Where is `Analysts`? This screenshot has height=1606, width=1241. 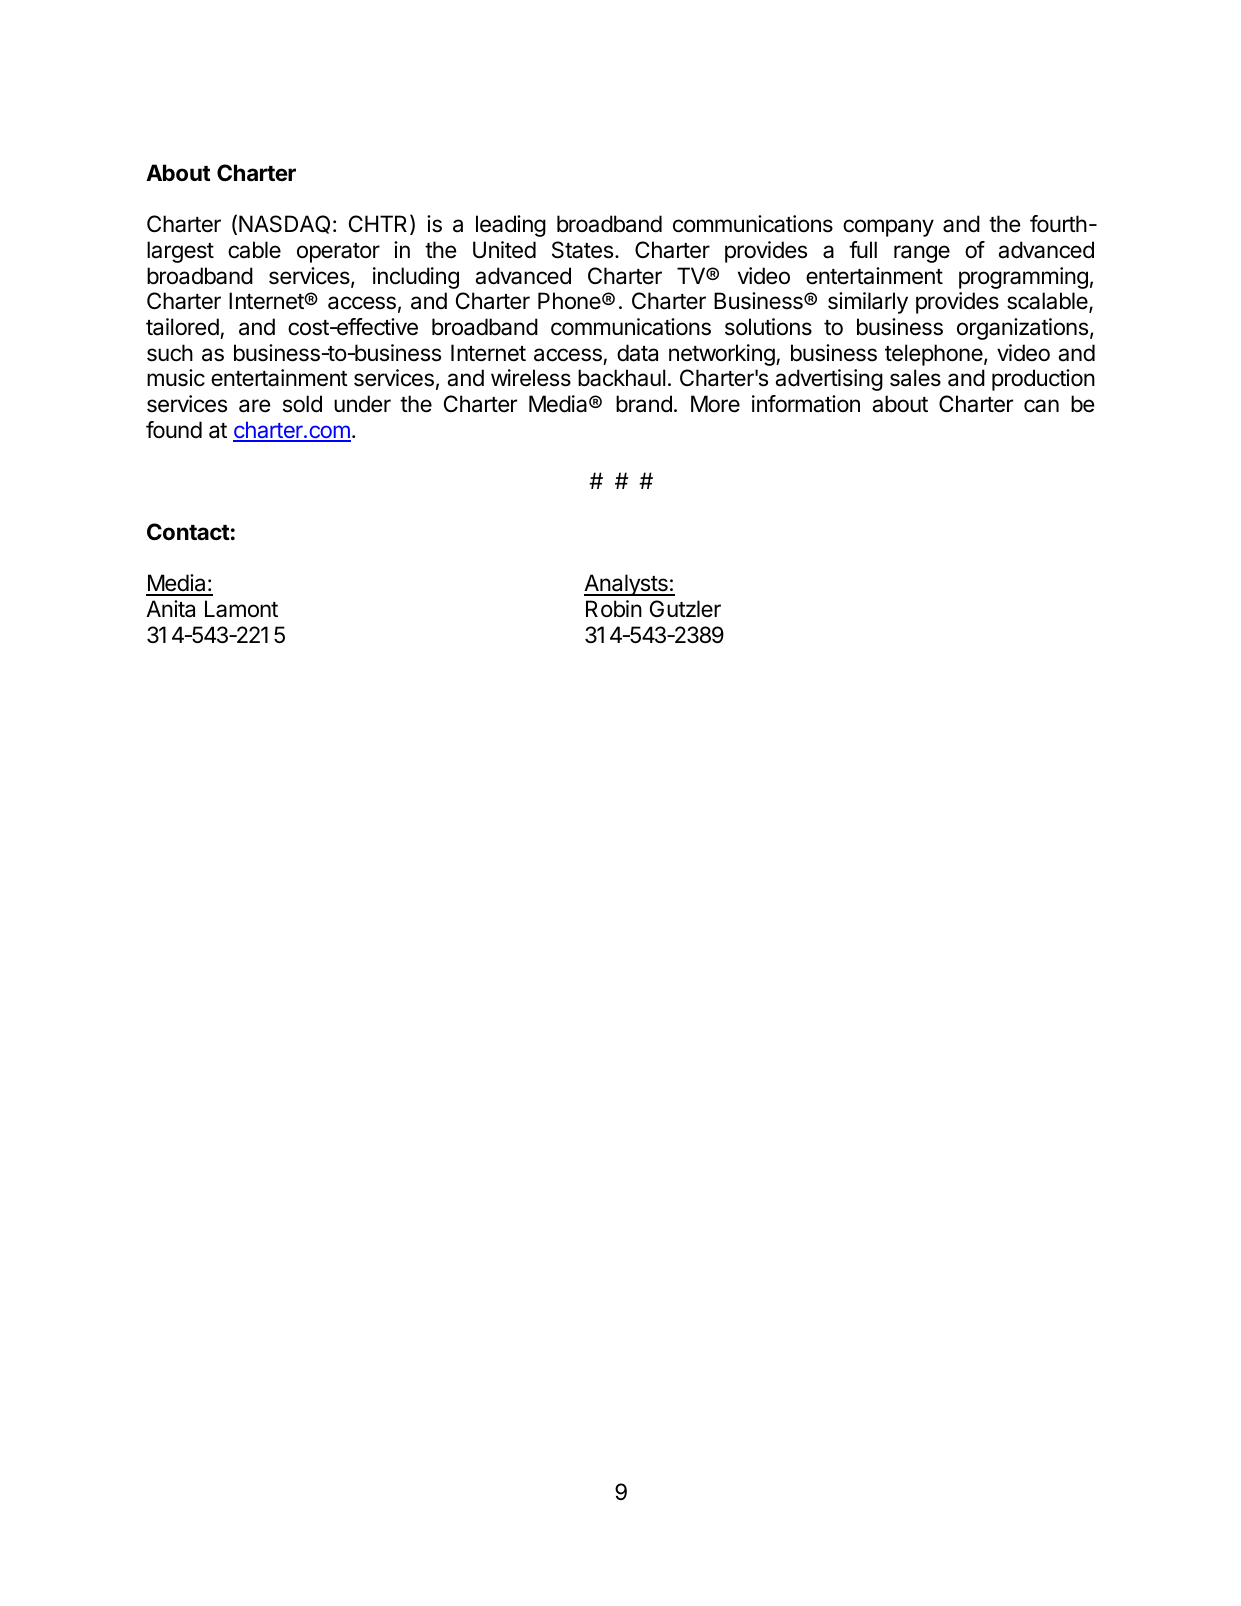
Analysts is located at coordinates (627, 585).
